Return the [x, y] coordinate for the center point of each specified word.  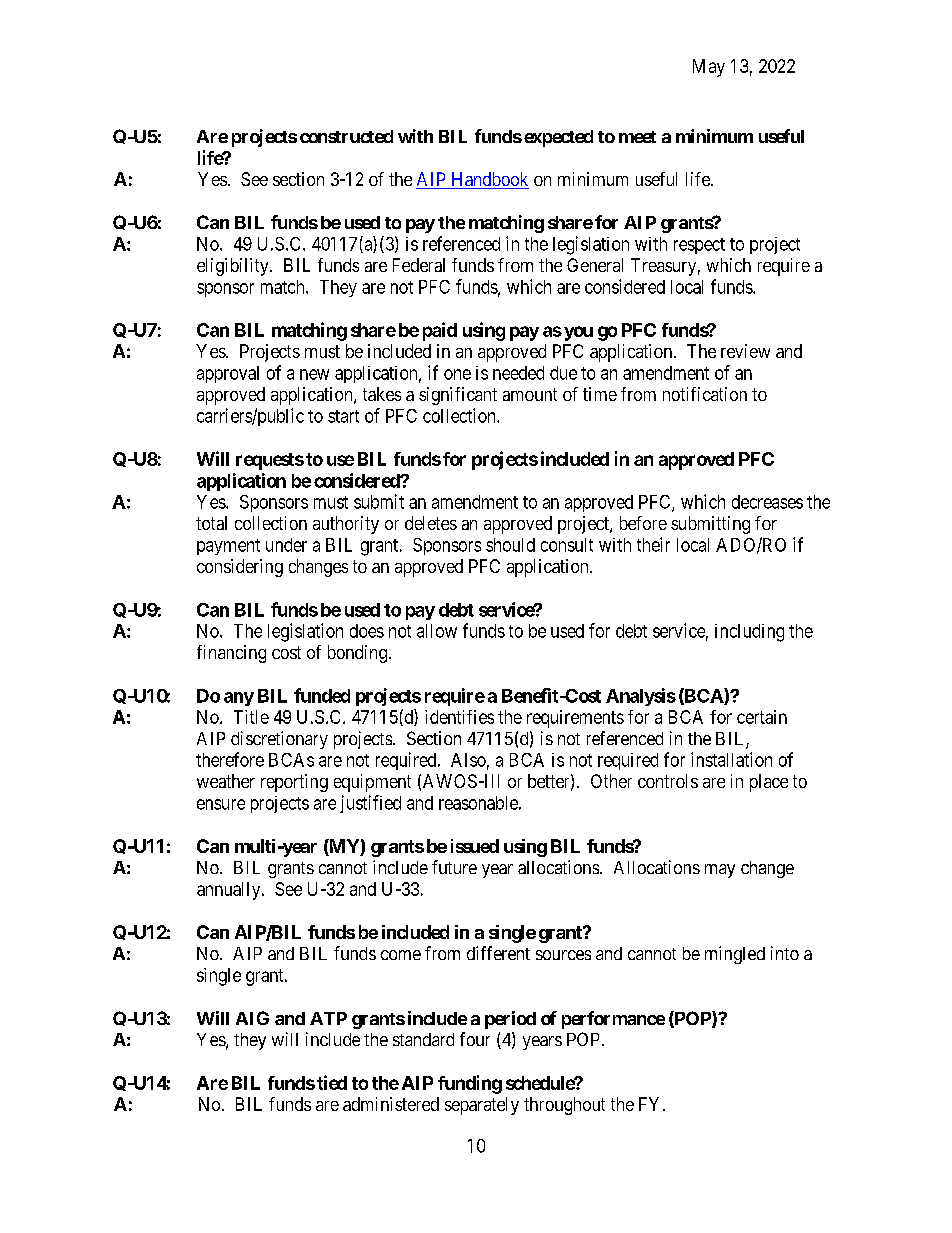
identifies [459, 717]
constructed [346, 136]
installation [731, 759]
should [510, 545]
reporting [294, 783]
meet [637, 137]
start [343, 416]
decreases [767, 502]
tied [332, 1082]
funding [470, 1084]
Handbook [489, 180]
